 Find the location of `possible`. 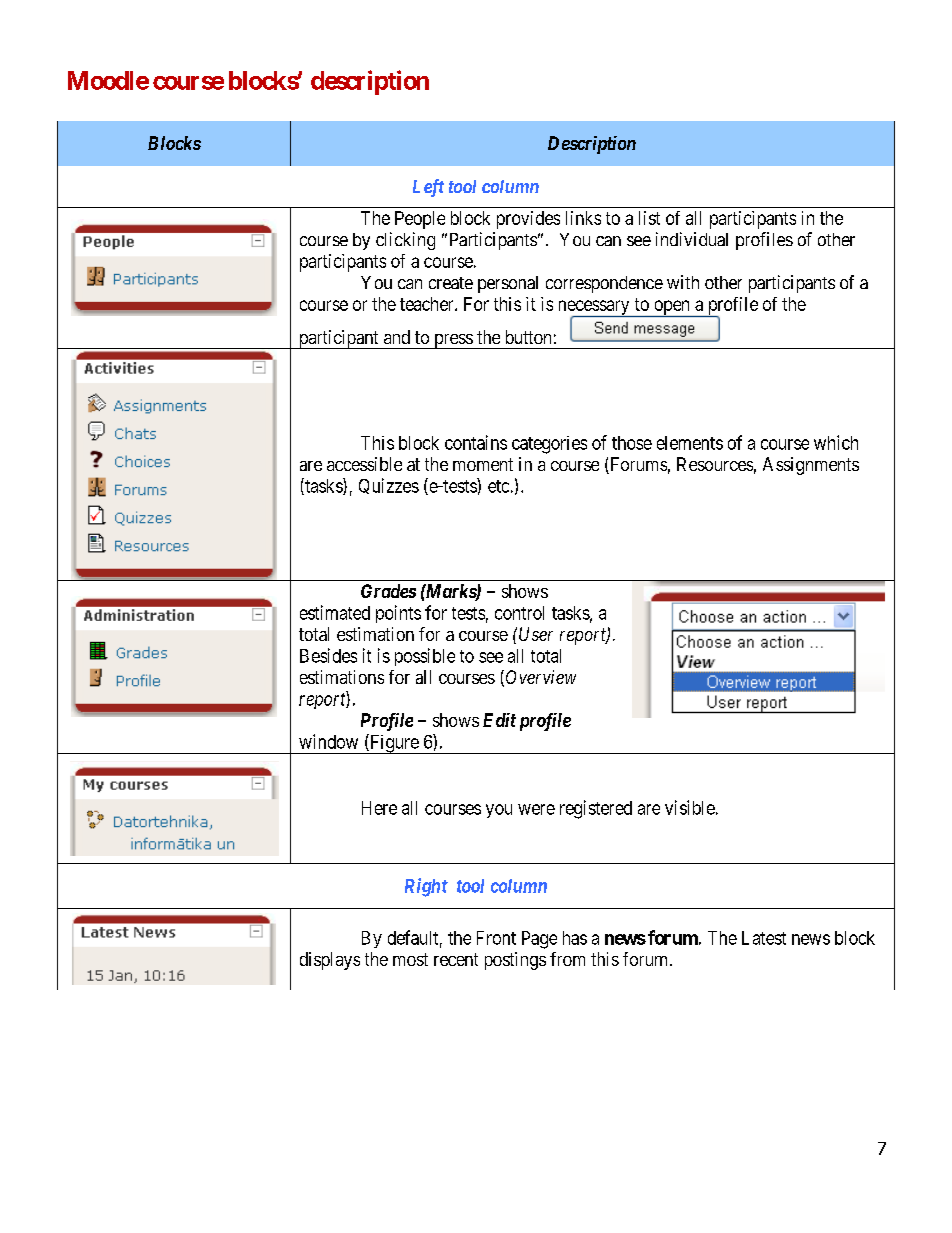

possible is located at coordinates (425, 657).
